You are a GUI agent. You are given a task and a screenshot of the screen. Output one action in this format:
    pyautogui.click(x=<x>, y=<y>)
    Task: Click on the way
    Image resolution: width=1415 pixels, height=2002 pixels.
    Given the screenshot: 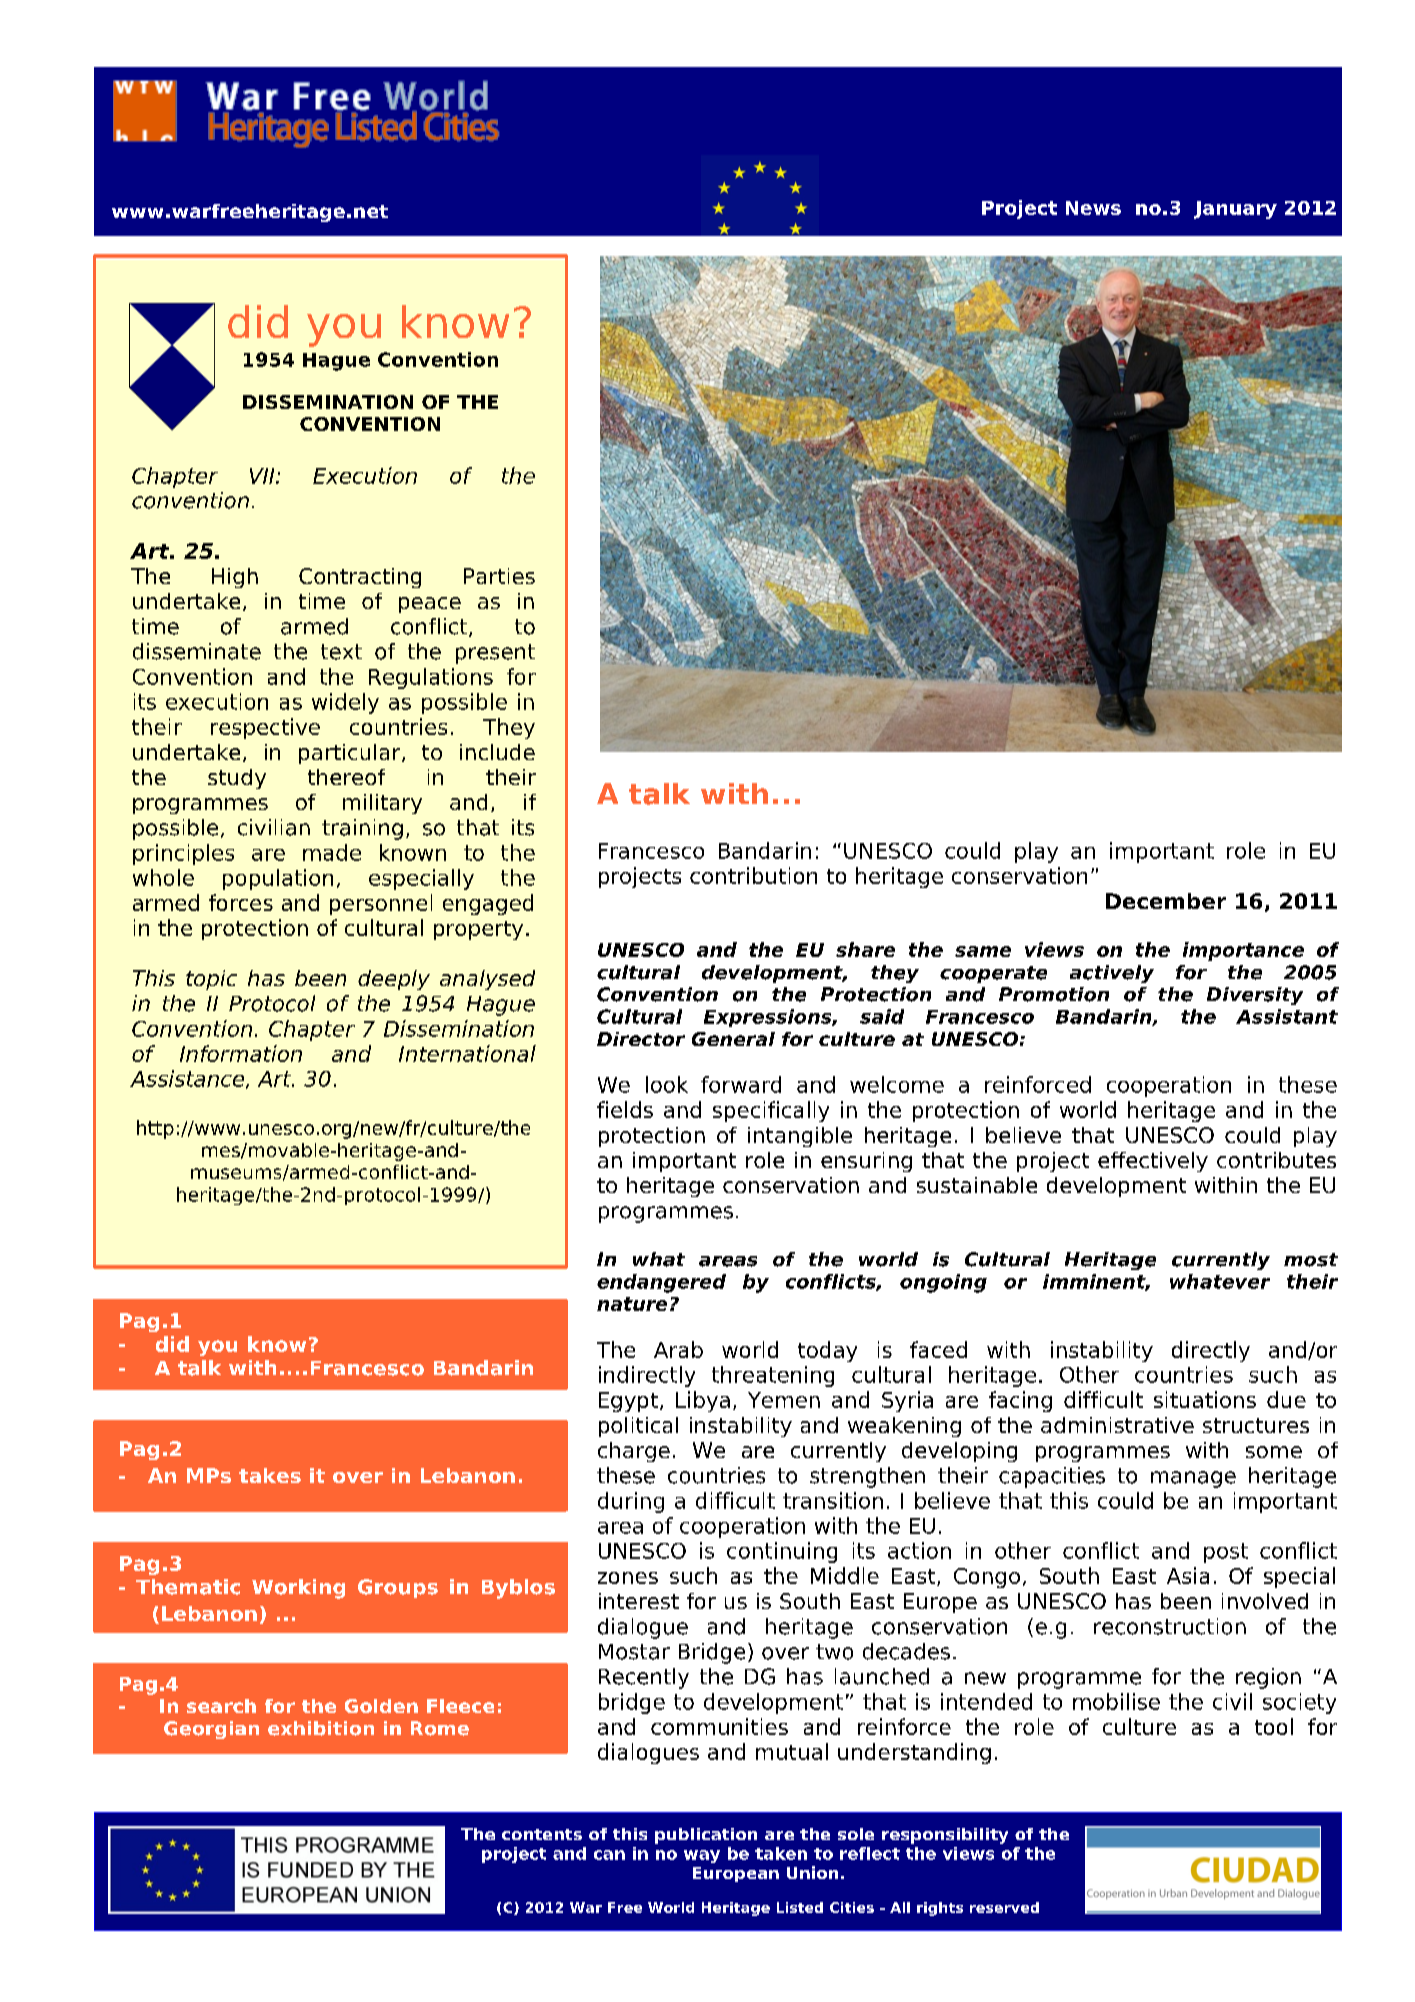 What is the action you would take?
    pyautogui.click(x=702, y=1856)
